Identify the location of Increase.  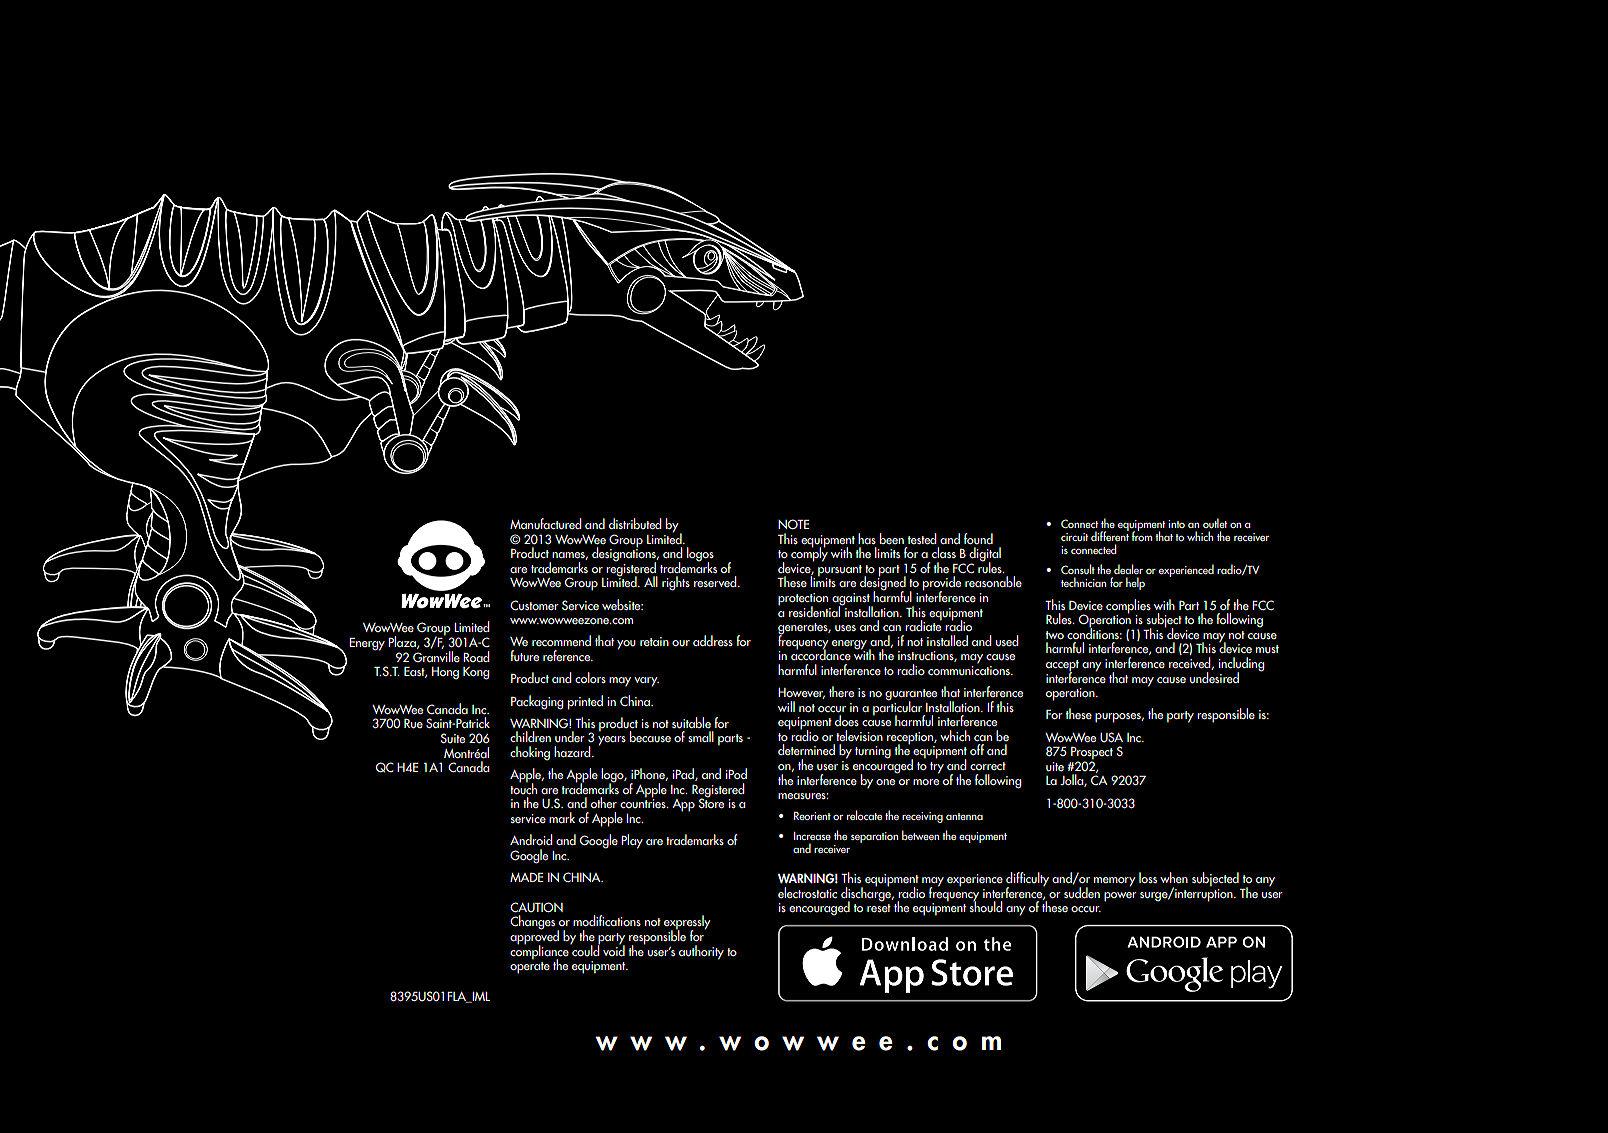
(812, 836).
